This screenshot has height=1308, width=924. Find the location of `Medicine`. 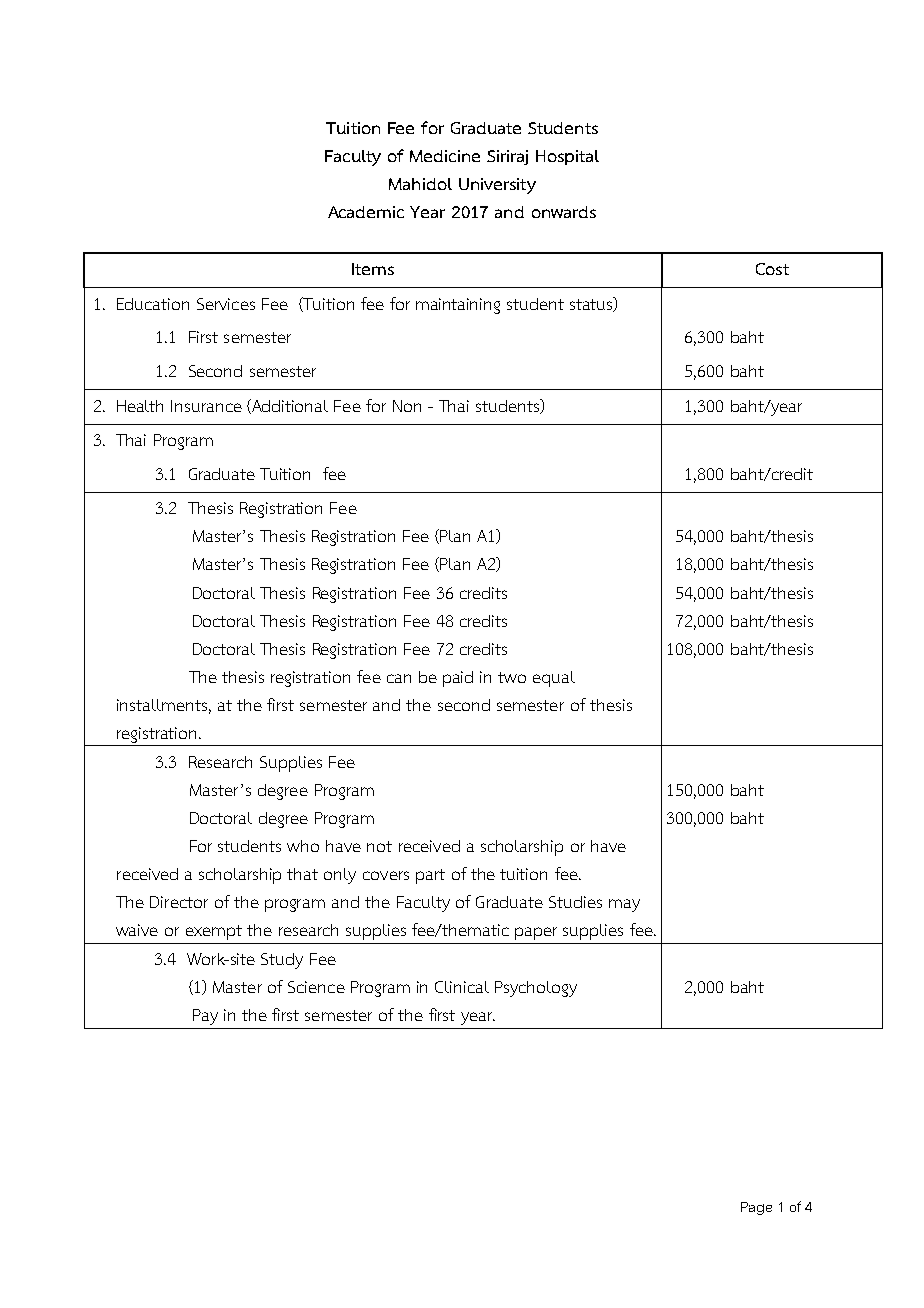

Medicine is located at coordinates (445, 156).
